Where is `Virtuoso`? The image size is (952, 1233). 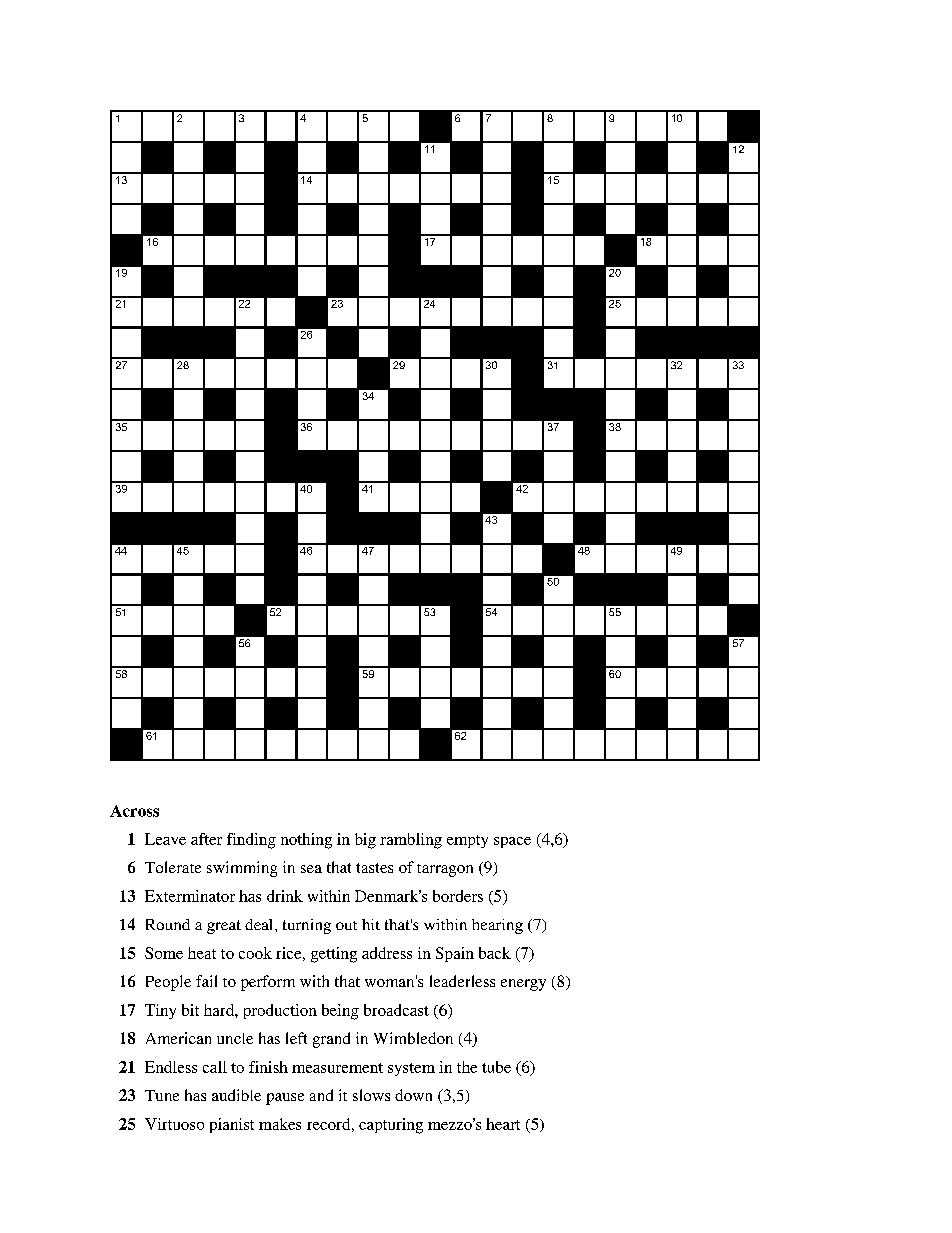
Virtuoso is located at coordinates (174, 1124).
